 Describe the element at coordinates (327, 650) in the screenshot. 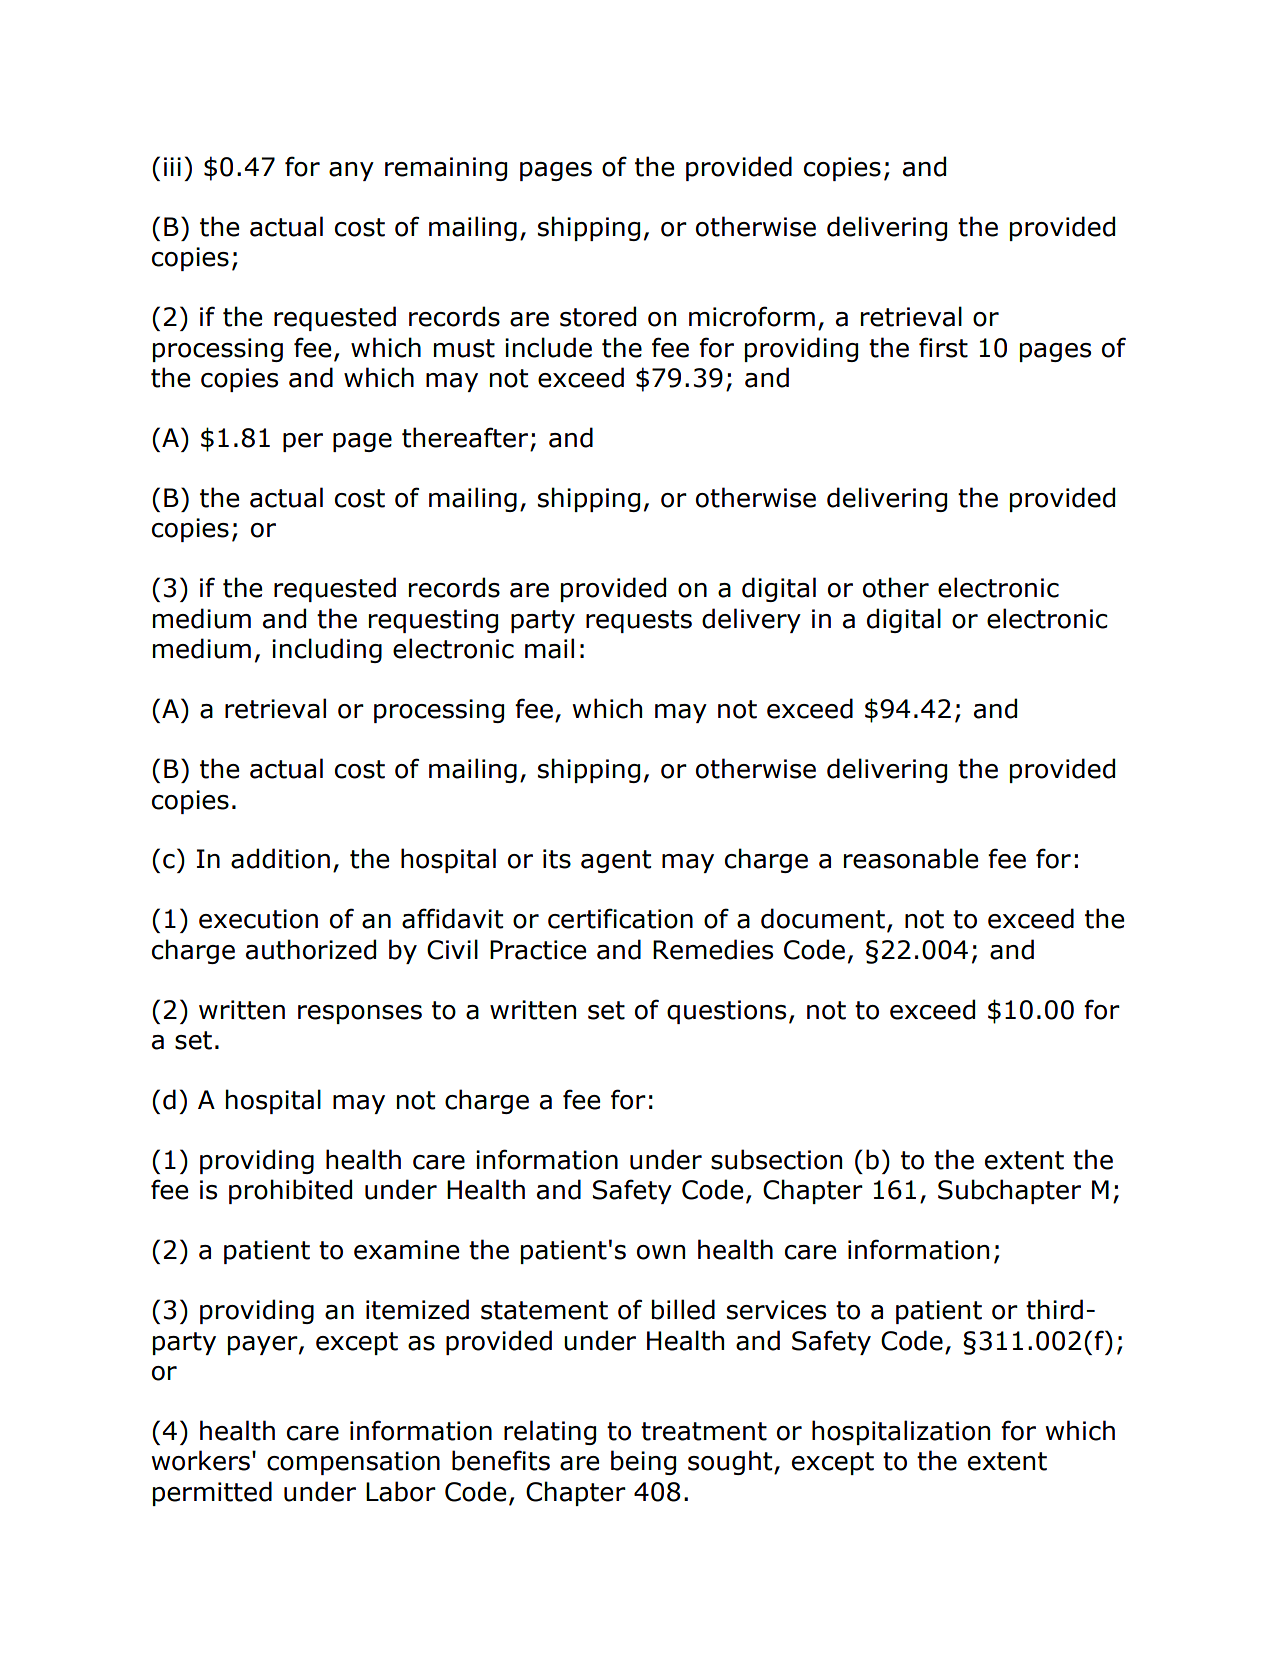

I see `including` at that location.
